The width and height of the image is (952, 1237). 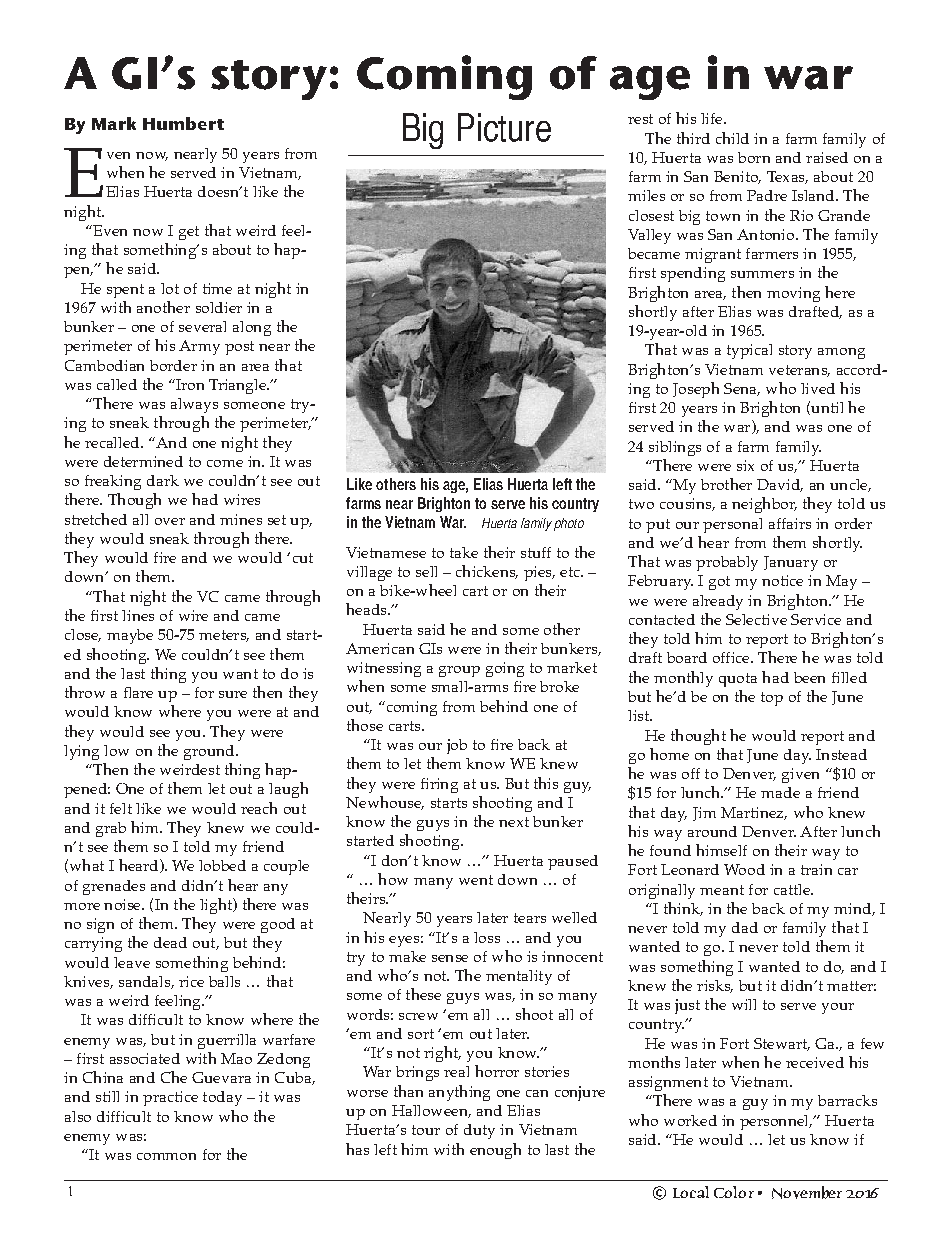 What do you see at coordinates (754, 157) in the image?
I see `born` at bounding box center [754, 157].
